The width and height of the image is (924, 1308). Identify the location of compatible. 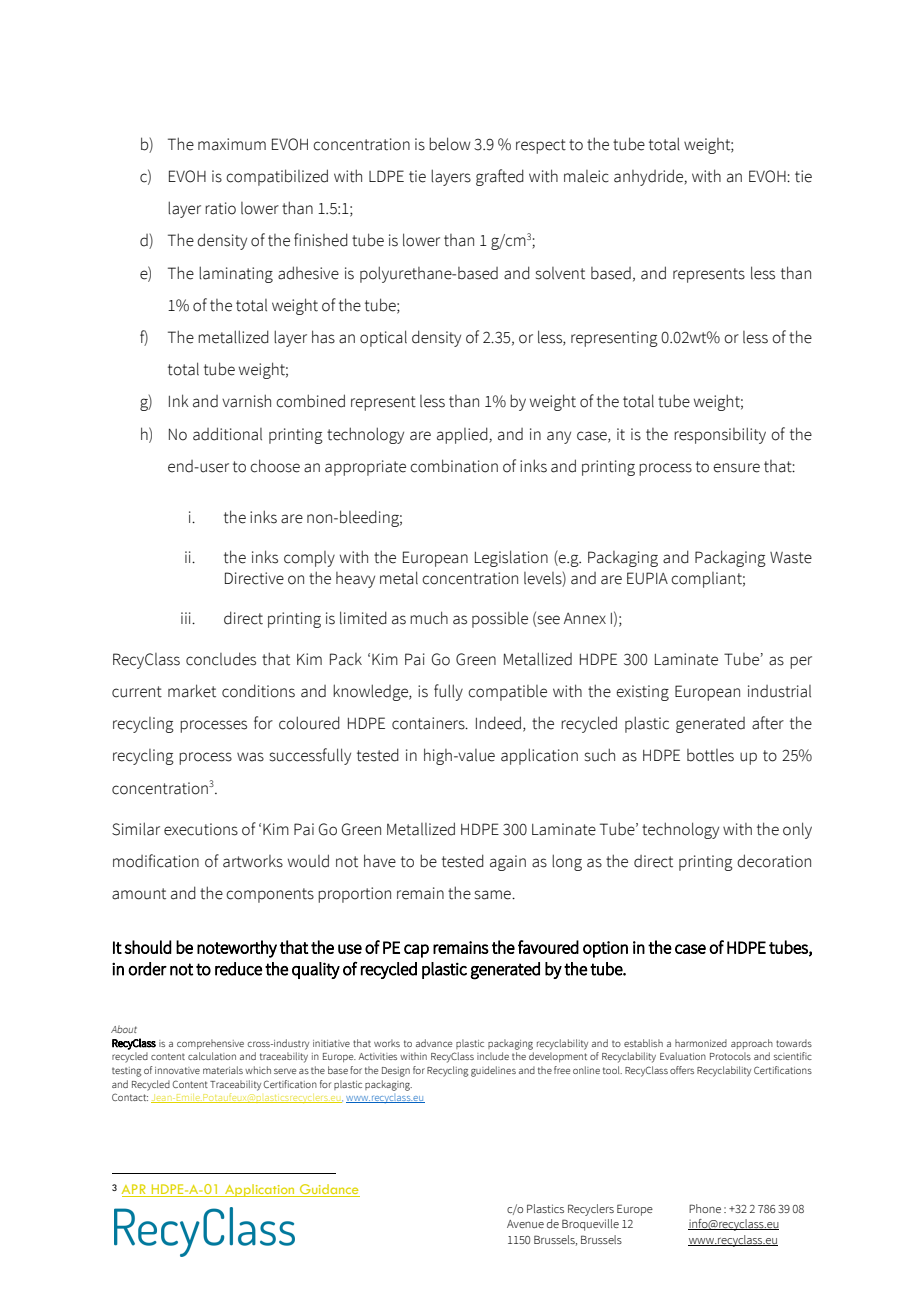
(507, 693).
